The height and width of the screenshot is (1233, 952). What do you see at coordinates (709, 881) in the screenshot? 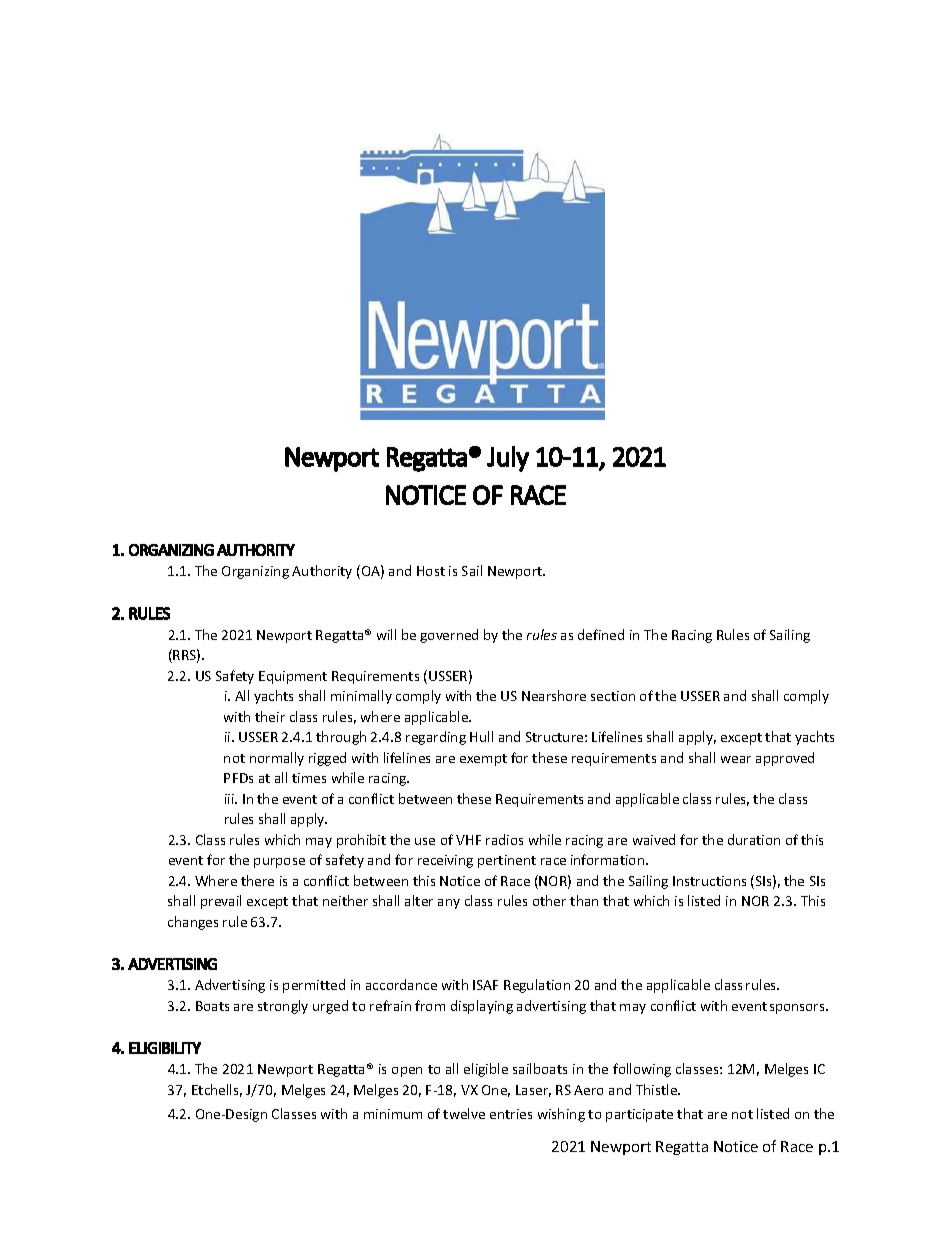
I see `Instructions` at bounding box center [709, 881].
